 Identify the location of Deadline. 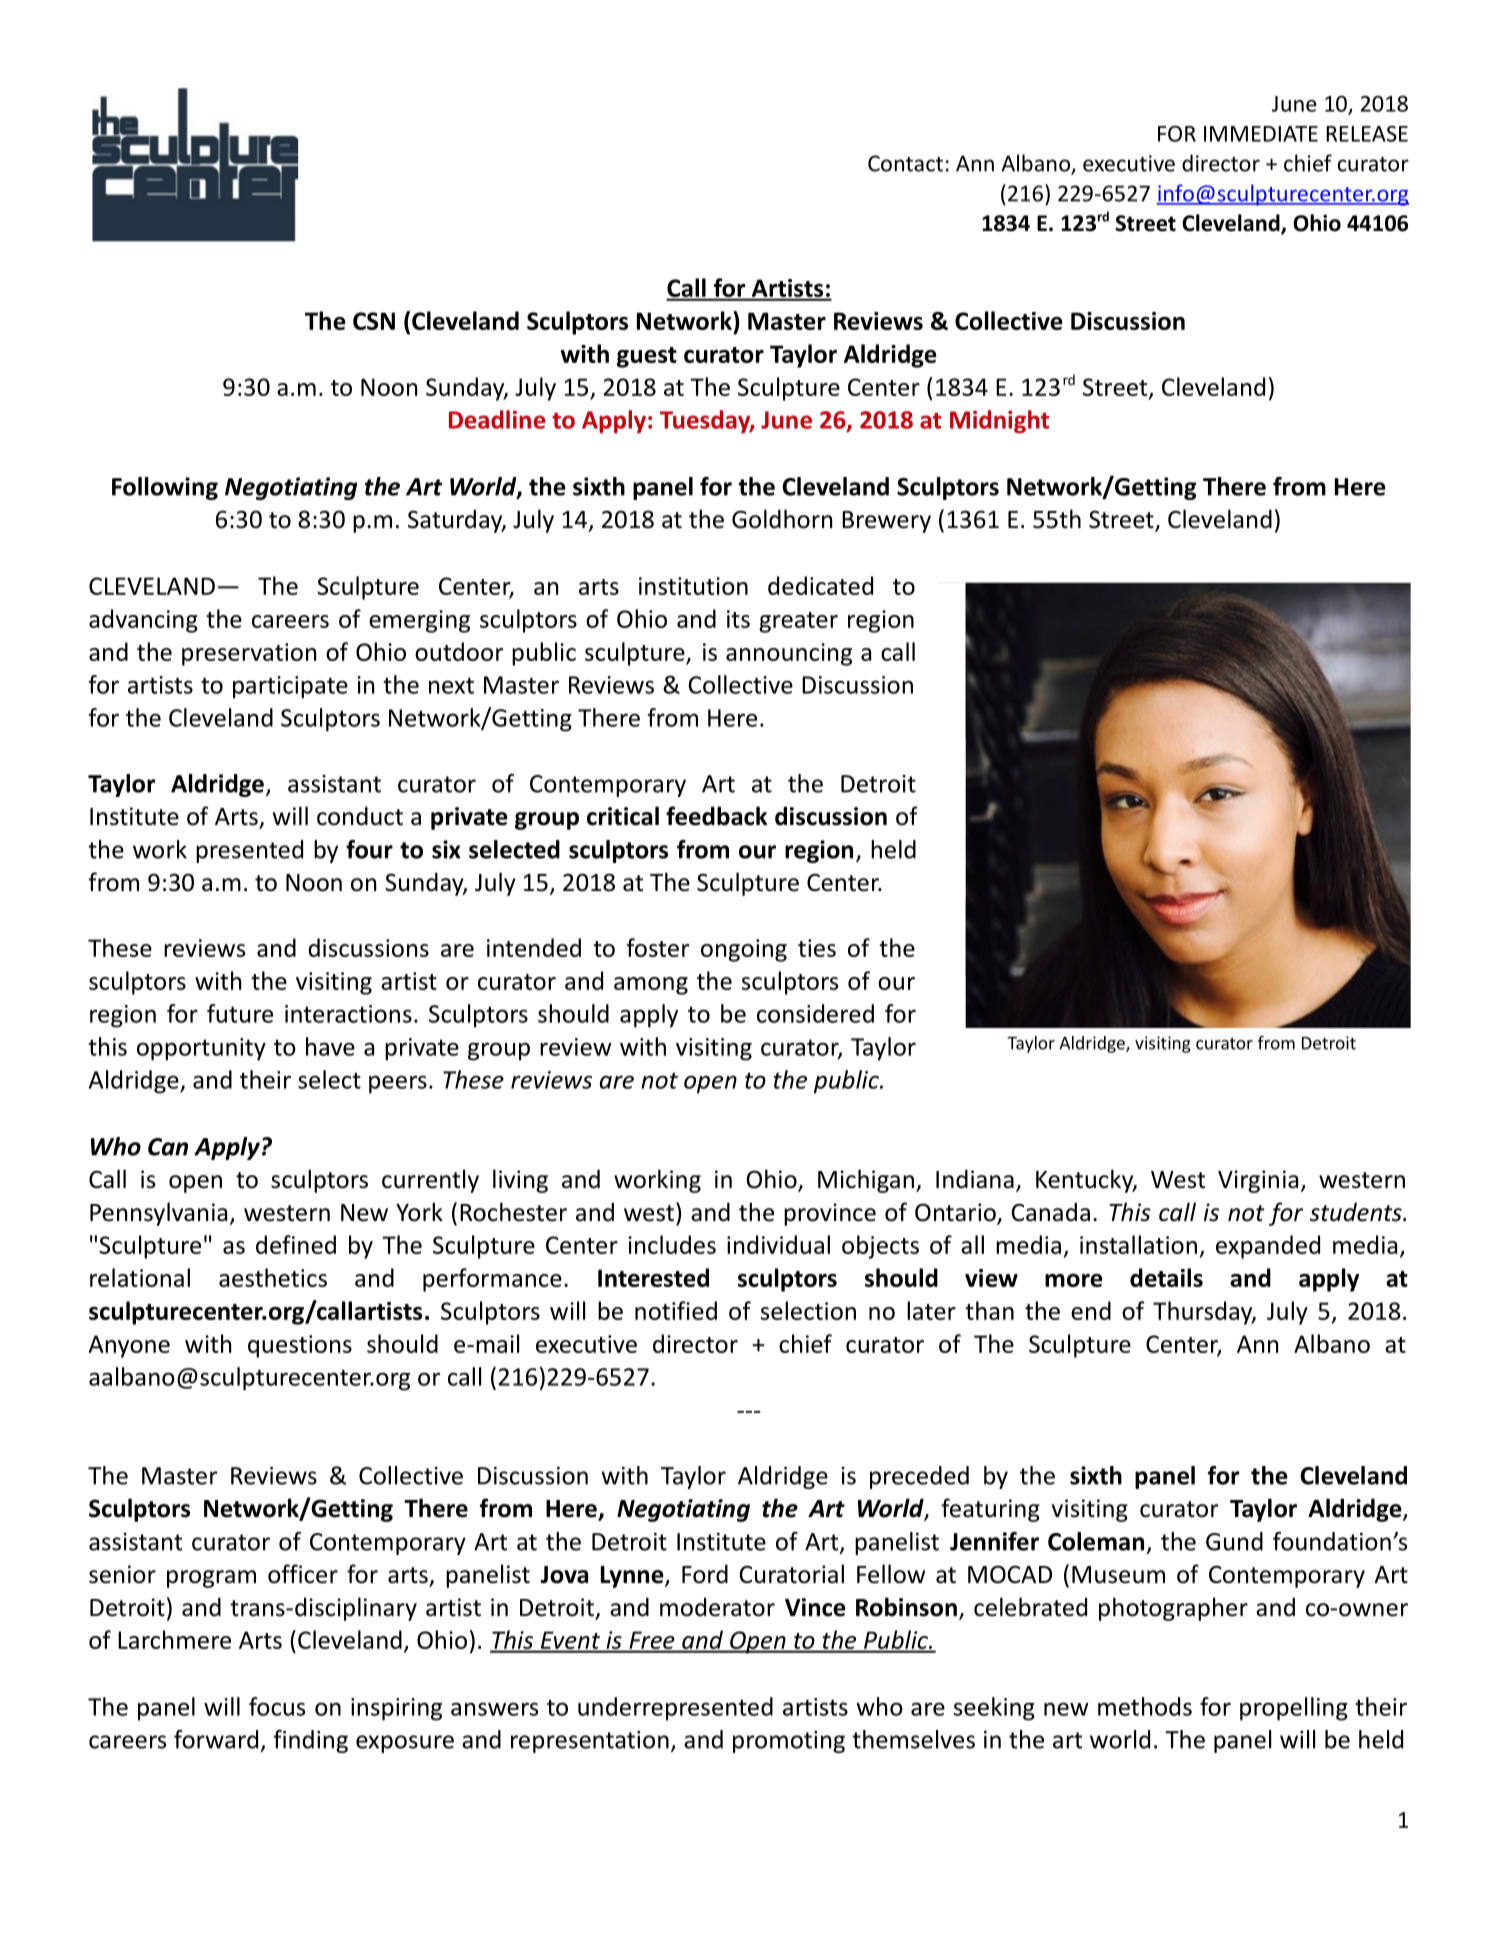
(497, 419).
